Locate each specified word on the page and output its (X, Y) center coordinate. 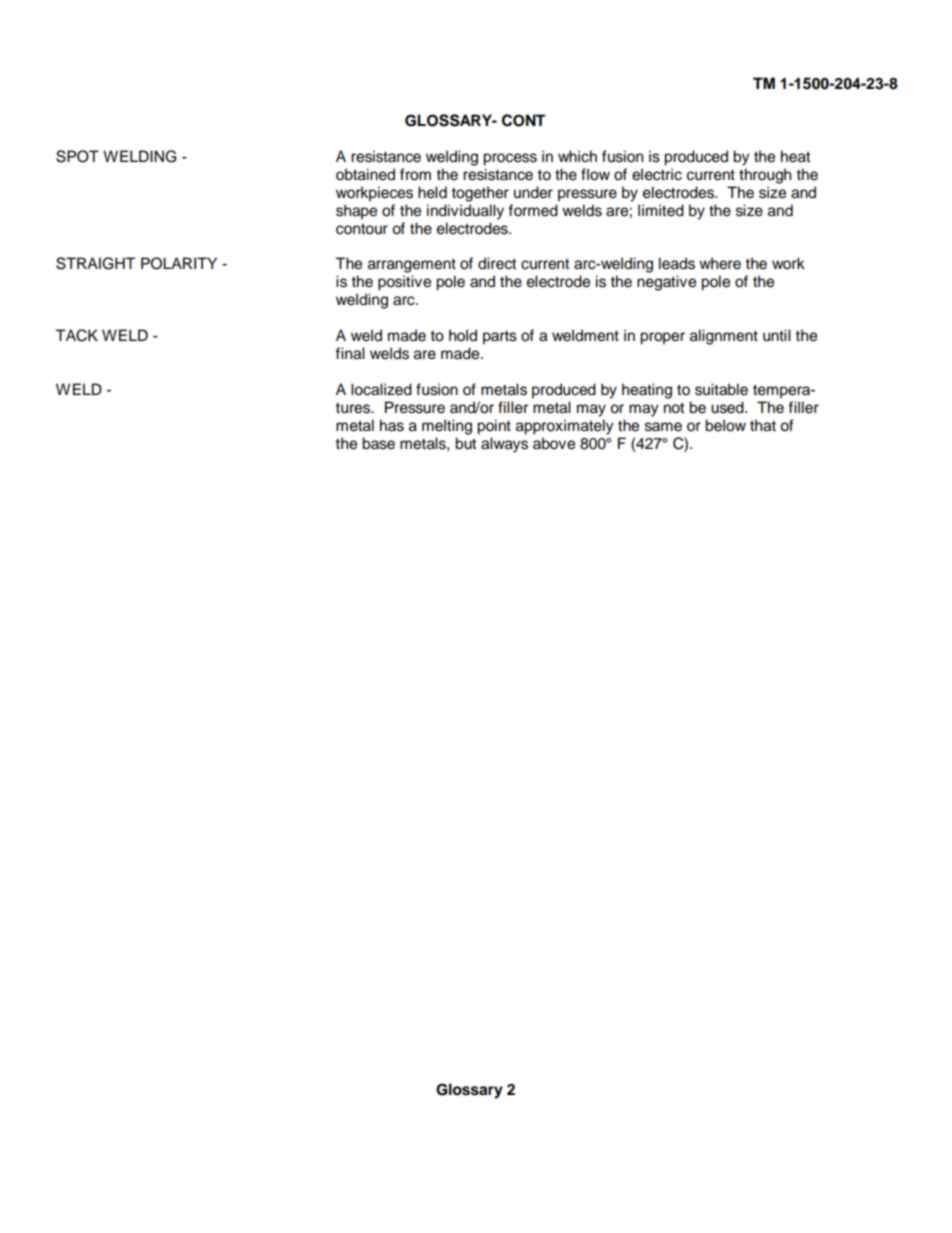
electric (657, 174)
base (378, 443)
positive (404, 283)
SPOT (77, 156)
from (415, 174)
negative (666, 283)
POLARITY (179, 263)
